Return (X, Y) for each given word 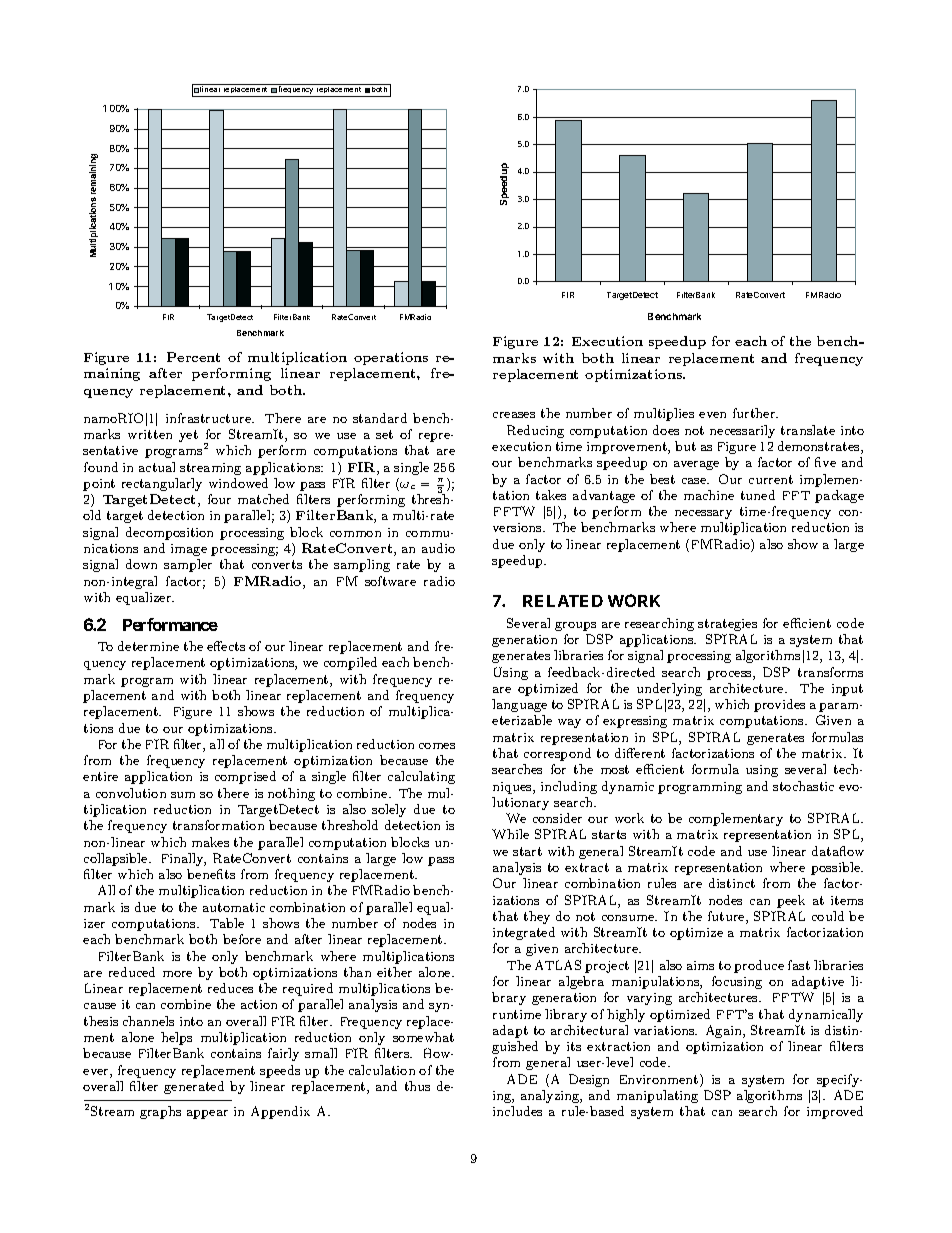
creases (514, 415)
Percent (193, 357)
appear (207, 1114)
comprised (245, 777)
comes (437, 746)
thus (417, 1086)
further (755, 413)
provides (779, 705)
